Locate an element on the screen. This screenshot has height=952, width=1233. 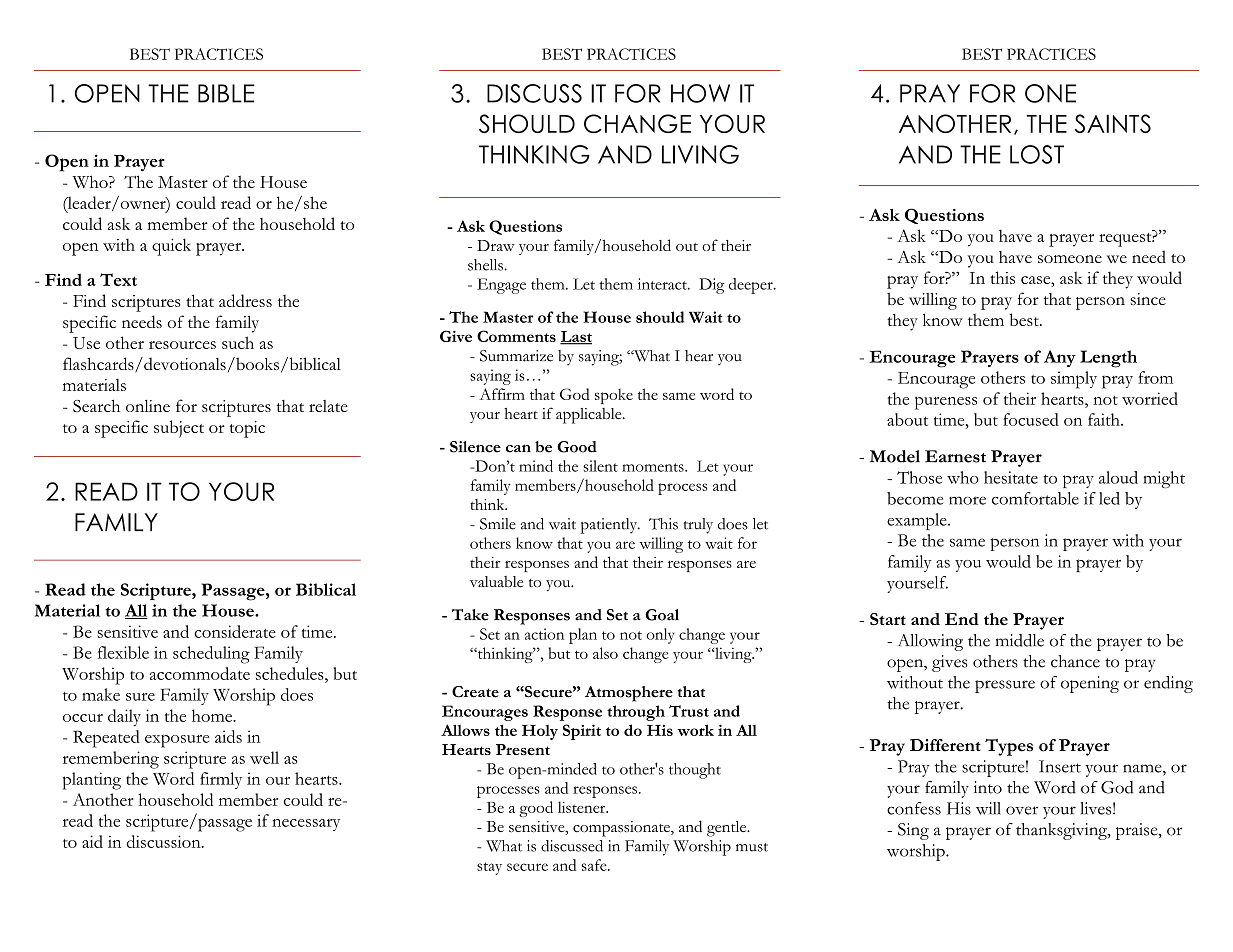
necessary is located at coordinates (306, 825).
